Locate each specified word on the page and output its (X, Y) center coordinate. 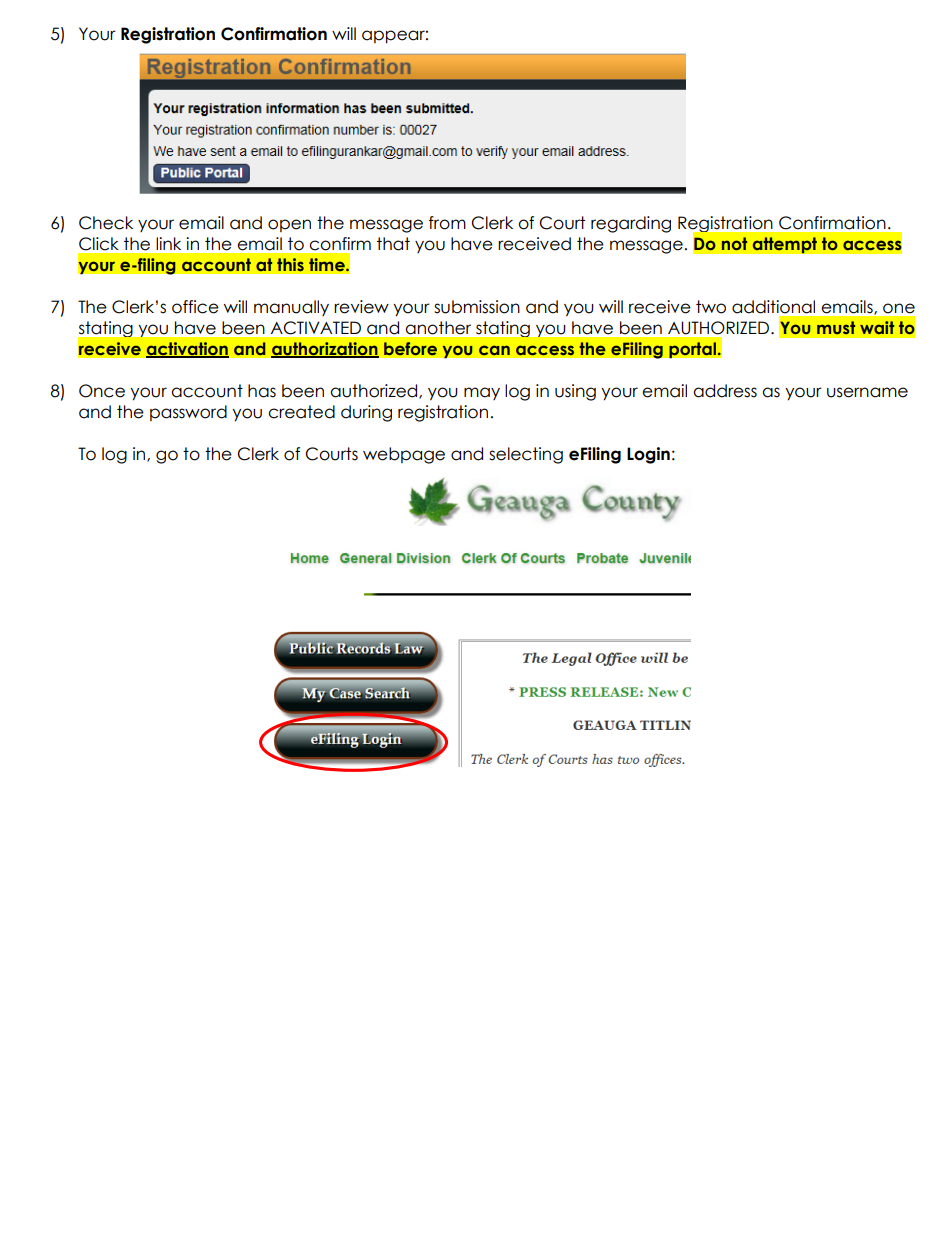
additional (773, 307)
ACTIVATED (316, 328)
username (867, 392)
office (195, 307)
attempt (784, 245)
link (168, 243)
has (262, 391)
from (447, 223)
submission (477, 307)
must (836, 327)
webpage (404, 455)
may (482, 393)
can (494, 350)
